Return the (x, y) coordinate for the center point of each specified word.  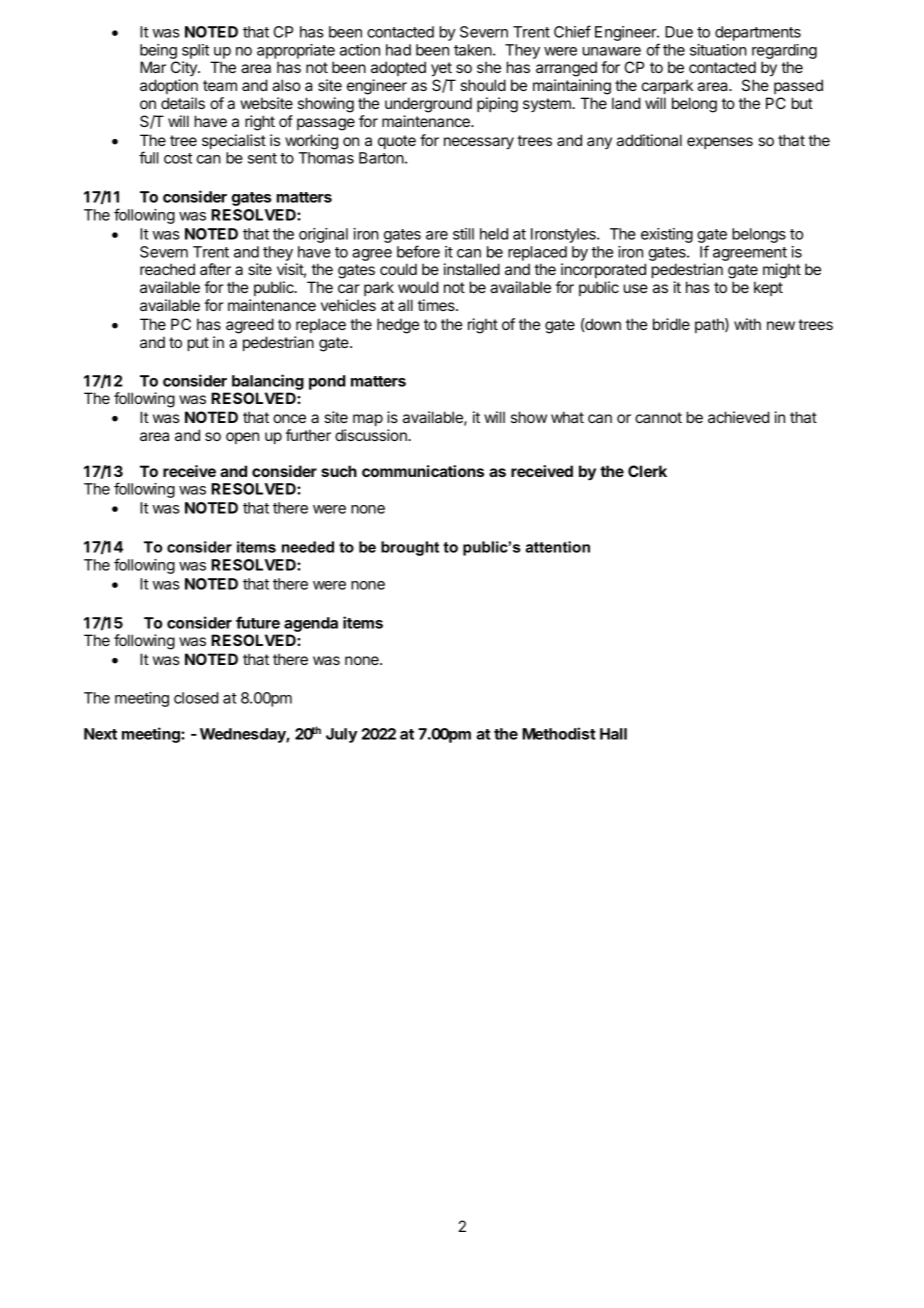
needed (308, 547)
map (368, 420)
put (198, 344)
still (463, 234)
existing (667, 235)
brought (410, 548)
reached (167, 269)
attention (558, 547)
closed (196, 698)
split (195, 51)
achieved (738, 417)
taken (474, 50)
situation (718, 50)
